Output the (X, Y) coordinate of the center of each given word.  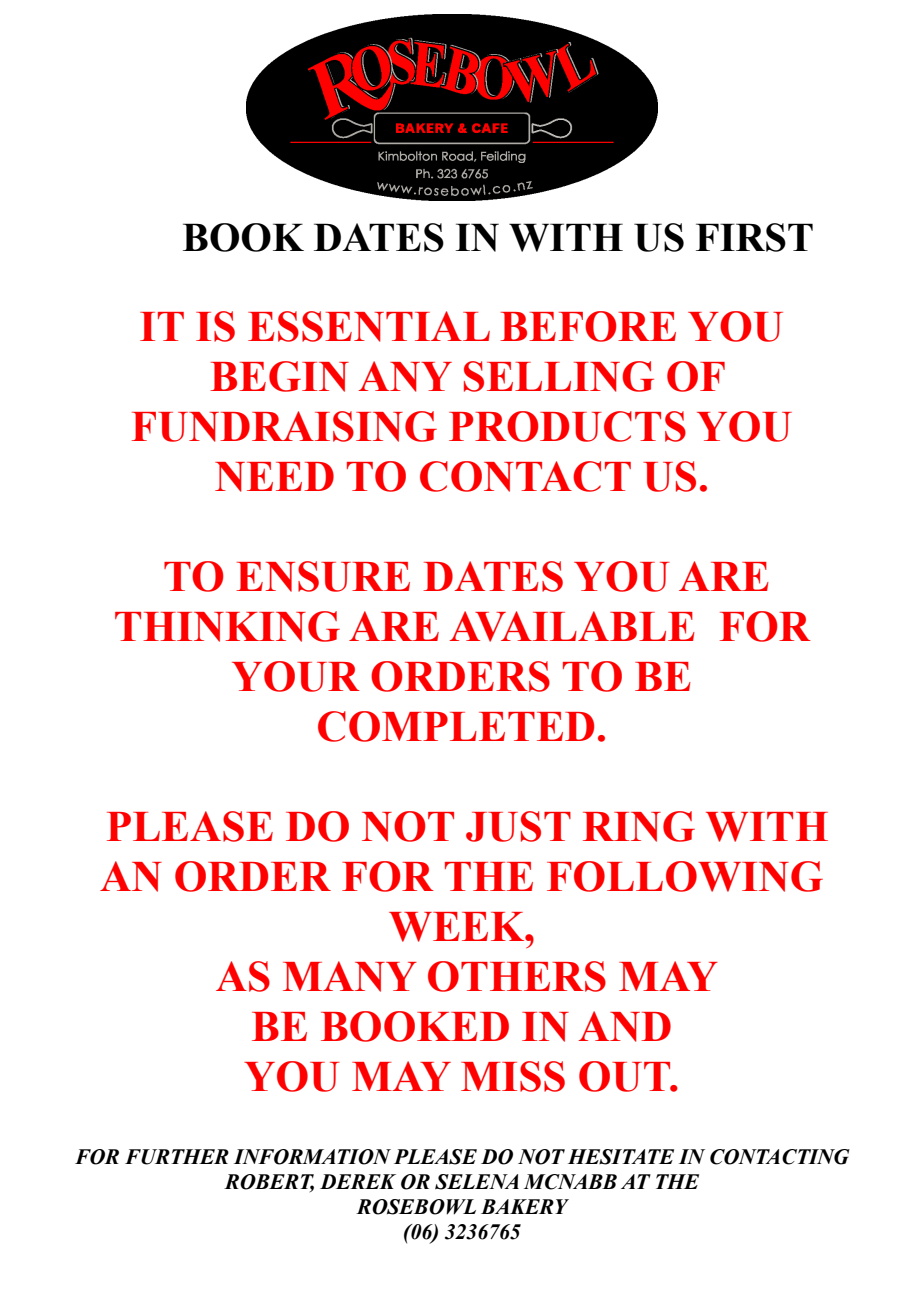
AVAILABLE (572, 626)
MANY (350, 976)
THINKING (227, 626)
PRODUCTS (567, 426)
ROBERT (269, 1183)
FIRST (754, 237)
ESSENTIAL (369, 326)
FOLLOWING (685, 876)
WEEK (458, 927)
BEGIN (279, 376)
